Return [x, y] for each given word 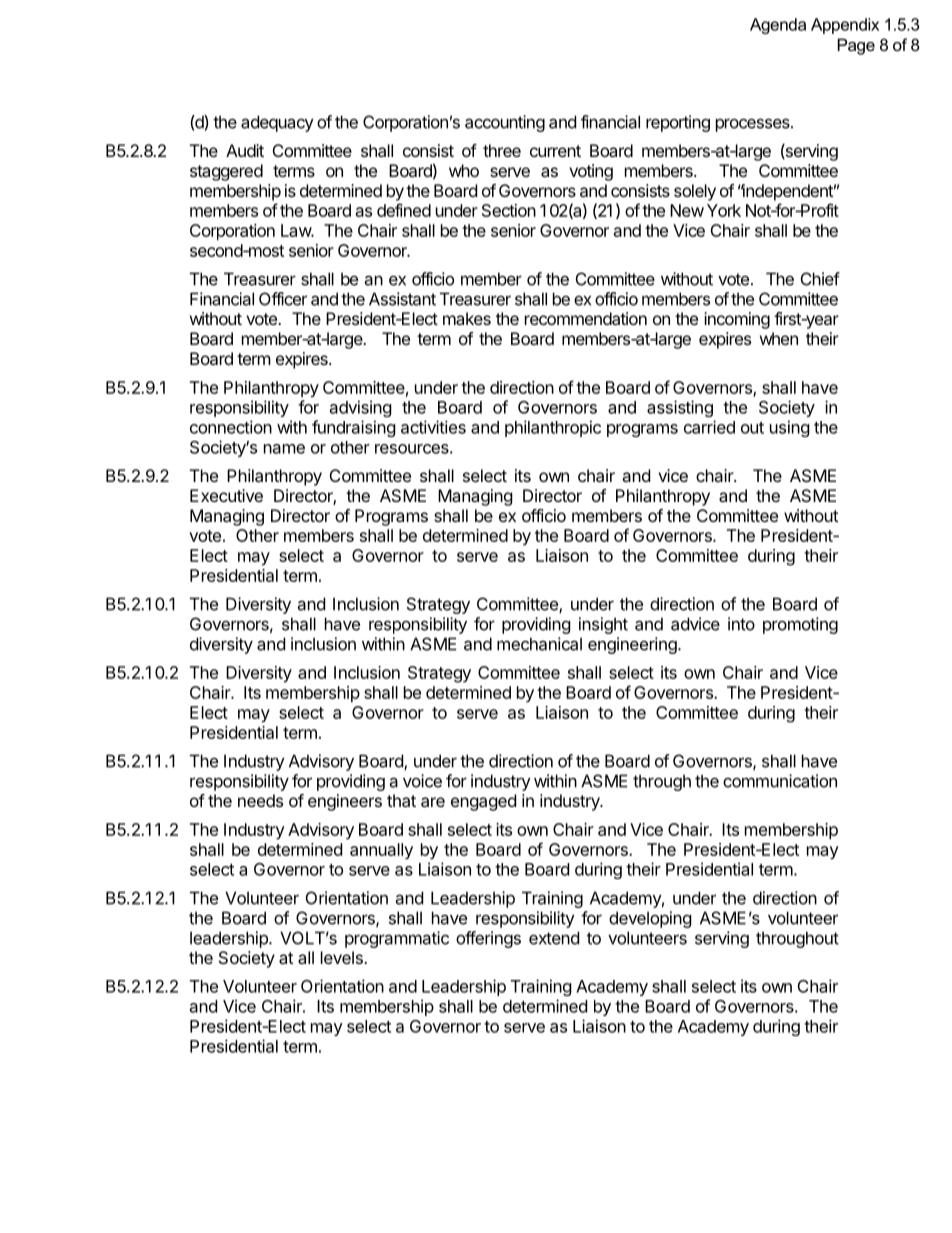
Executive [226, 495]
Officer [283, 299]
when [779, 338]
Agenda [778, 26]
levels [343, 957]
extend [554, 938]
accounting [505, 123]
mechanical [539, 644]
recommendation [586, 318]
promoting [800, 625]
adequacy [277, 123]
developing [650, 919]
